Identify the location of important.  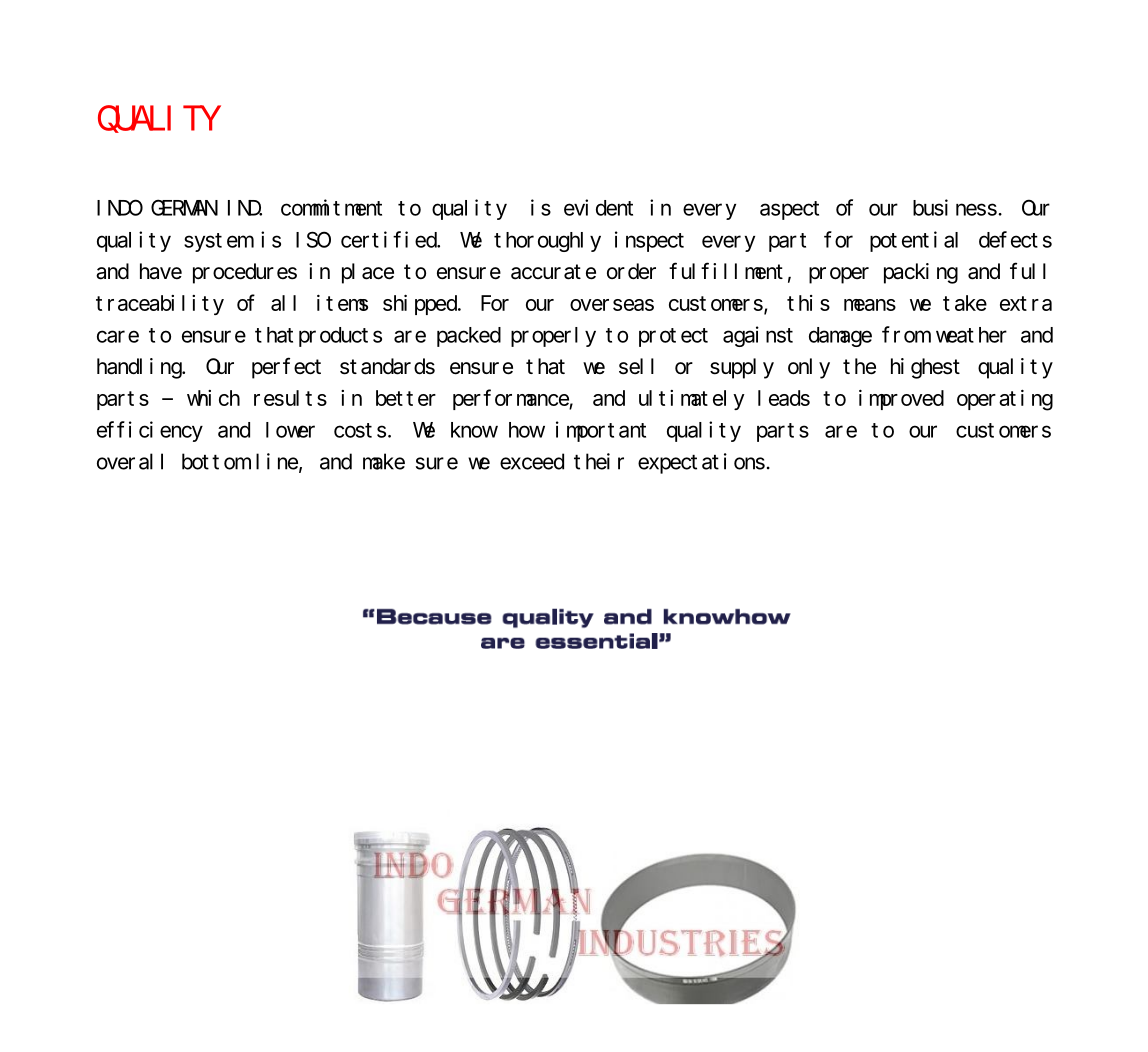
(601, 431).
